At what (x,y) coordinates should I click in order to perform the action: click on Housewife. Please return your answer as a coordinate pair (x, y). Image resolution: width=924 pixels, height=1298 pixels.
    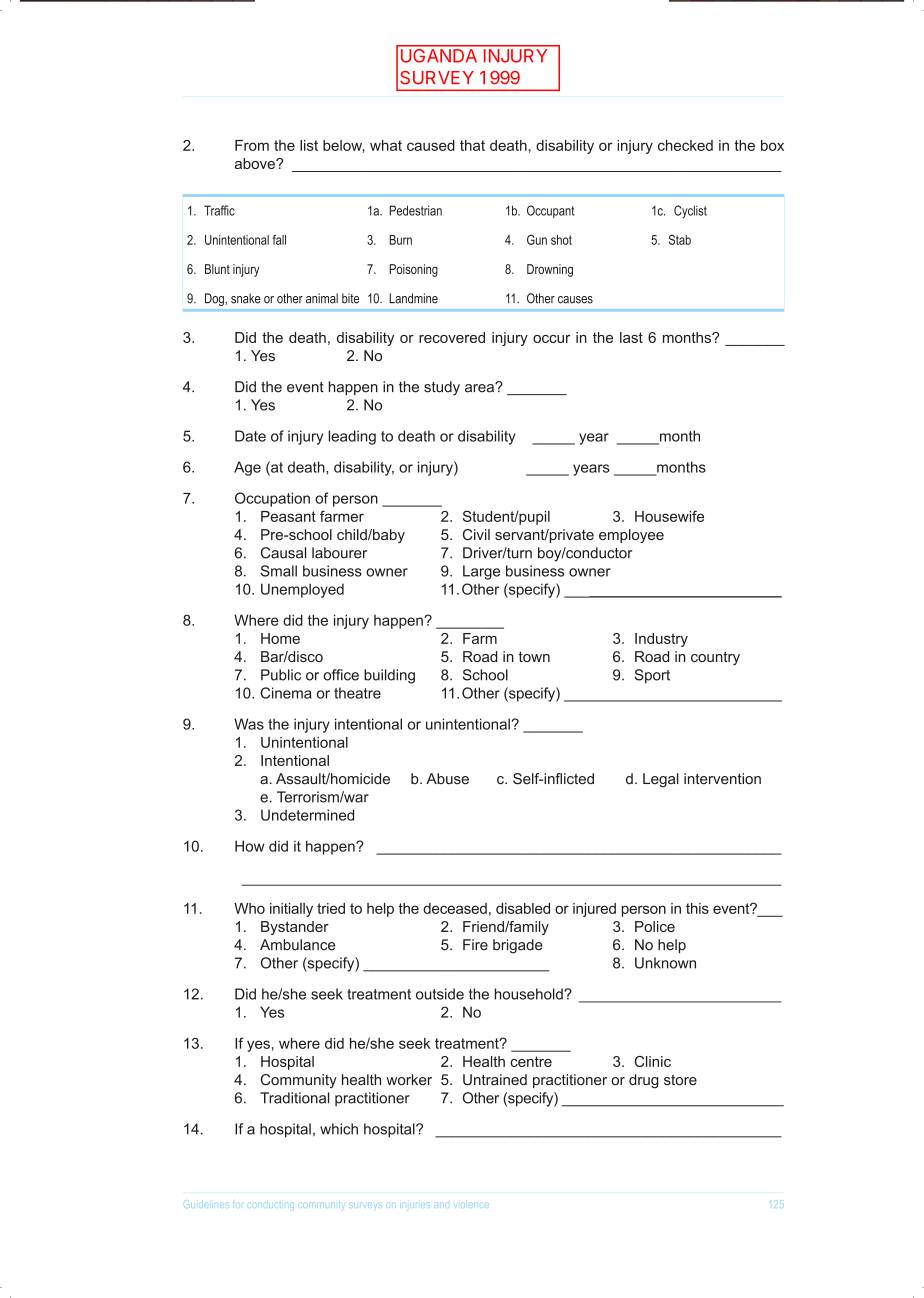
    Looking at the image, I should click on (669, 516).
